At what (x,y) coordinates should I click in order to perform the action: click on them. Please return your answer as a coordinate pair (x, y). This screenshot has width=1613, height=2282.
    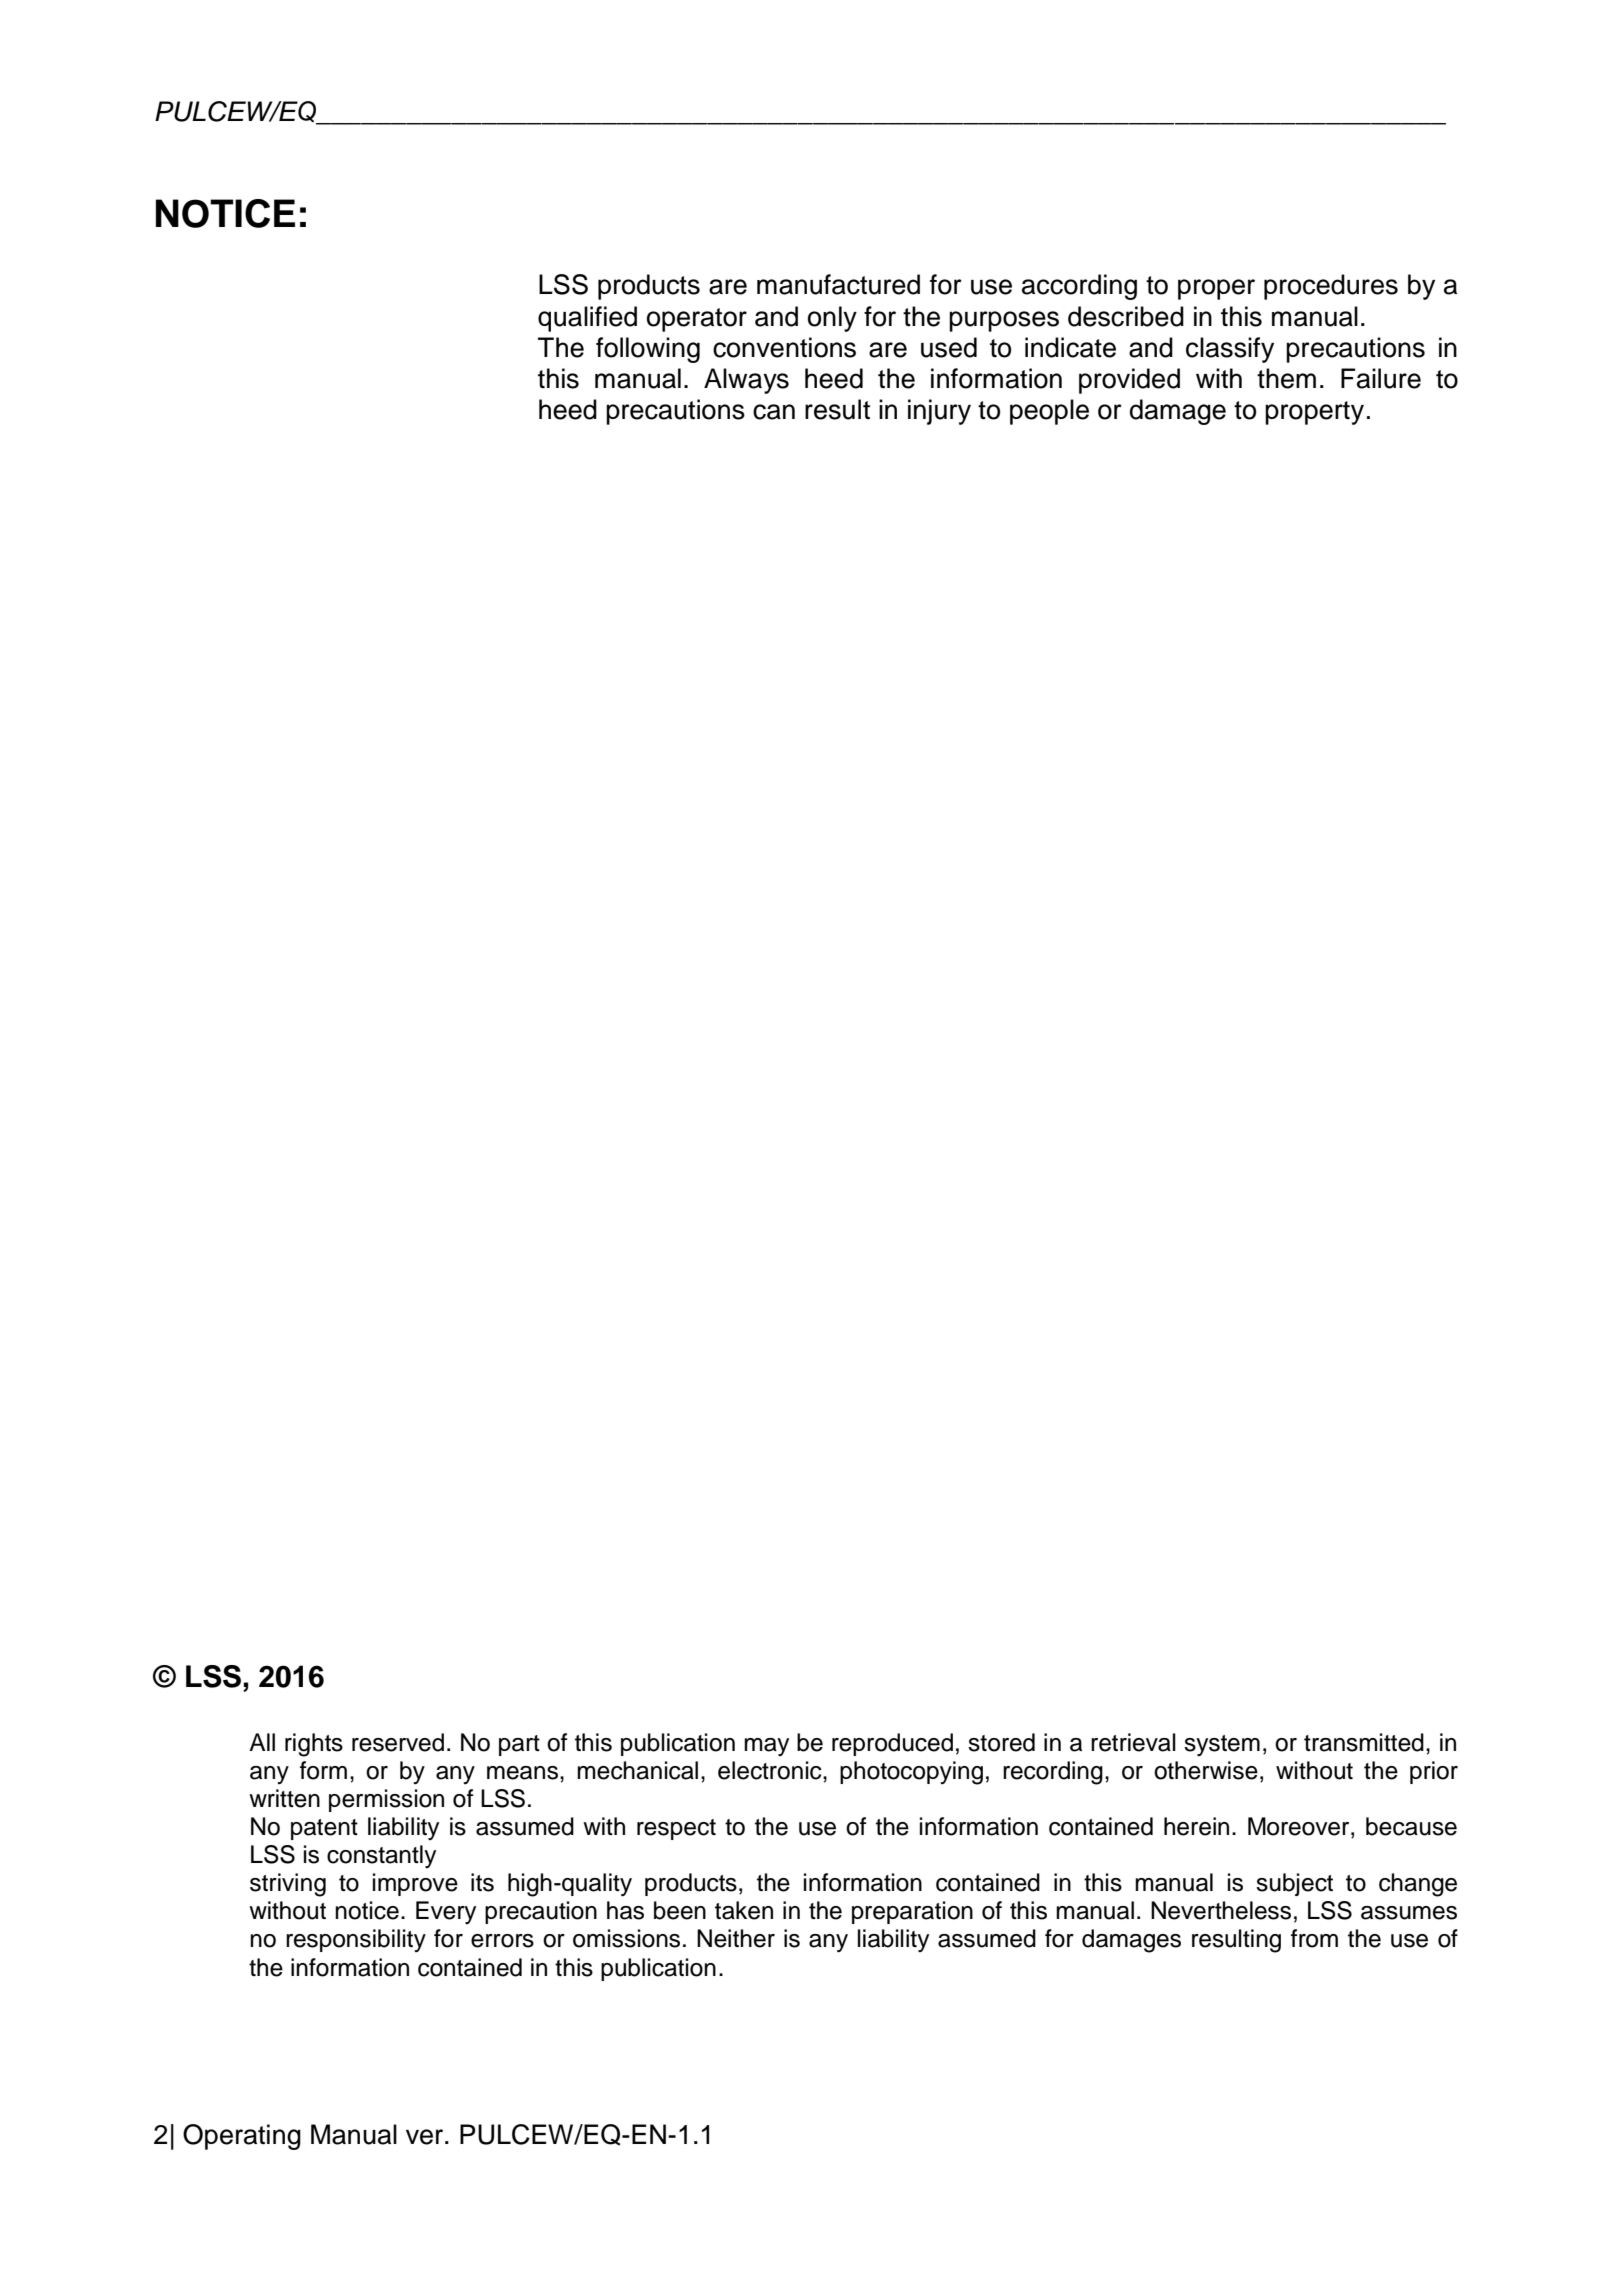
    Looking at the image, I should click on (1286, 378).
